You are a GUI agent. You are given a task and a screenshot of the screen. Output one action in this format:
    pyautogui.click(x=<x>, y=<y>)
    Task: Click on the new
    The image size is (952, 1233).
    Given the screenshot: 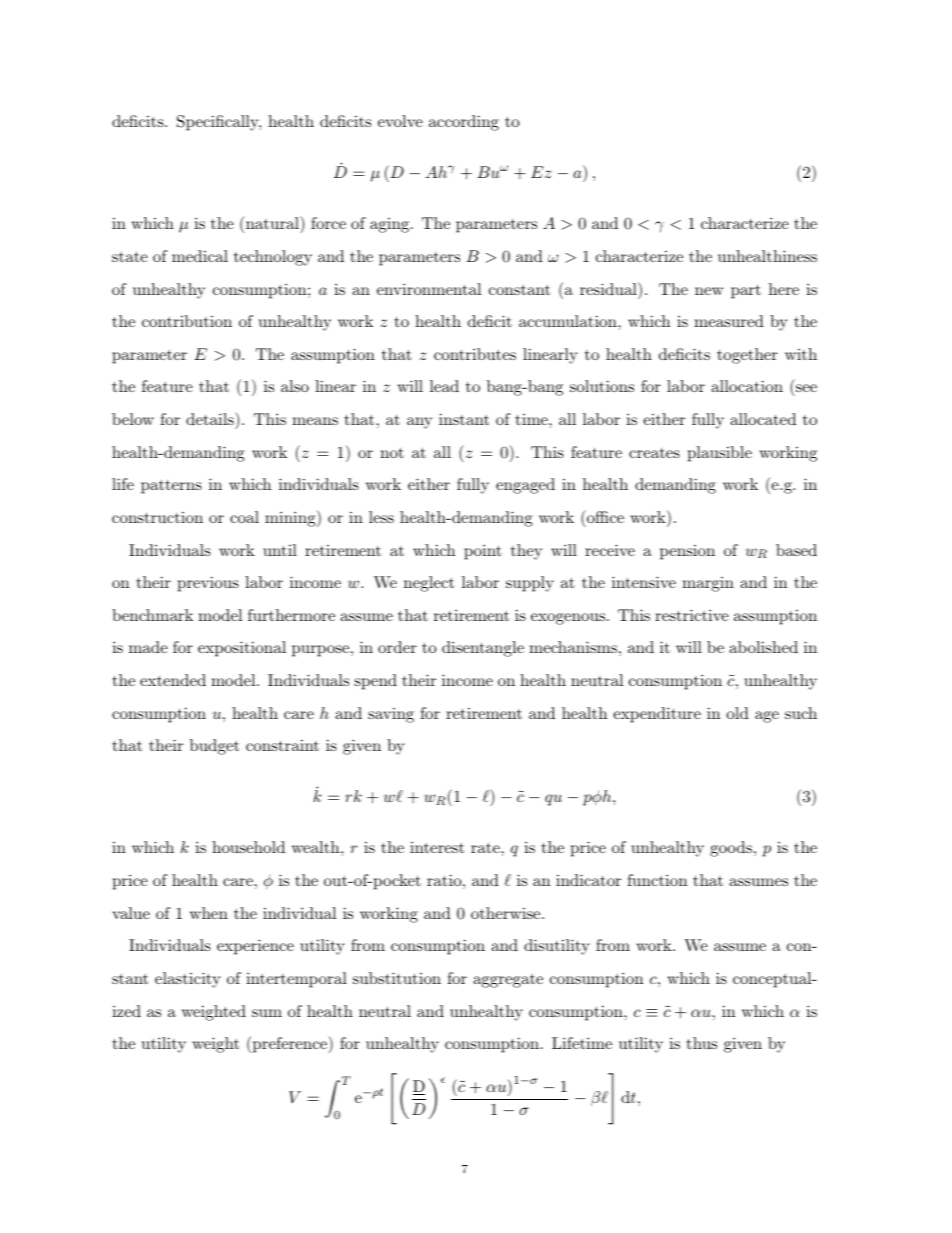 What is the action you would take?
    pyautogui.click(x=709, y=291)
